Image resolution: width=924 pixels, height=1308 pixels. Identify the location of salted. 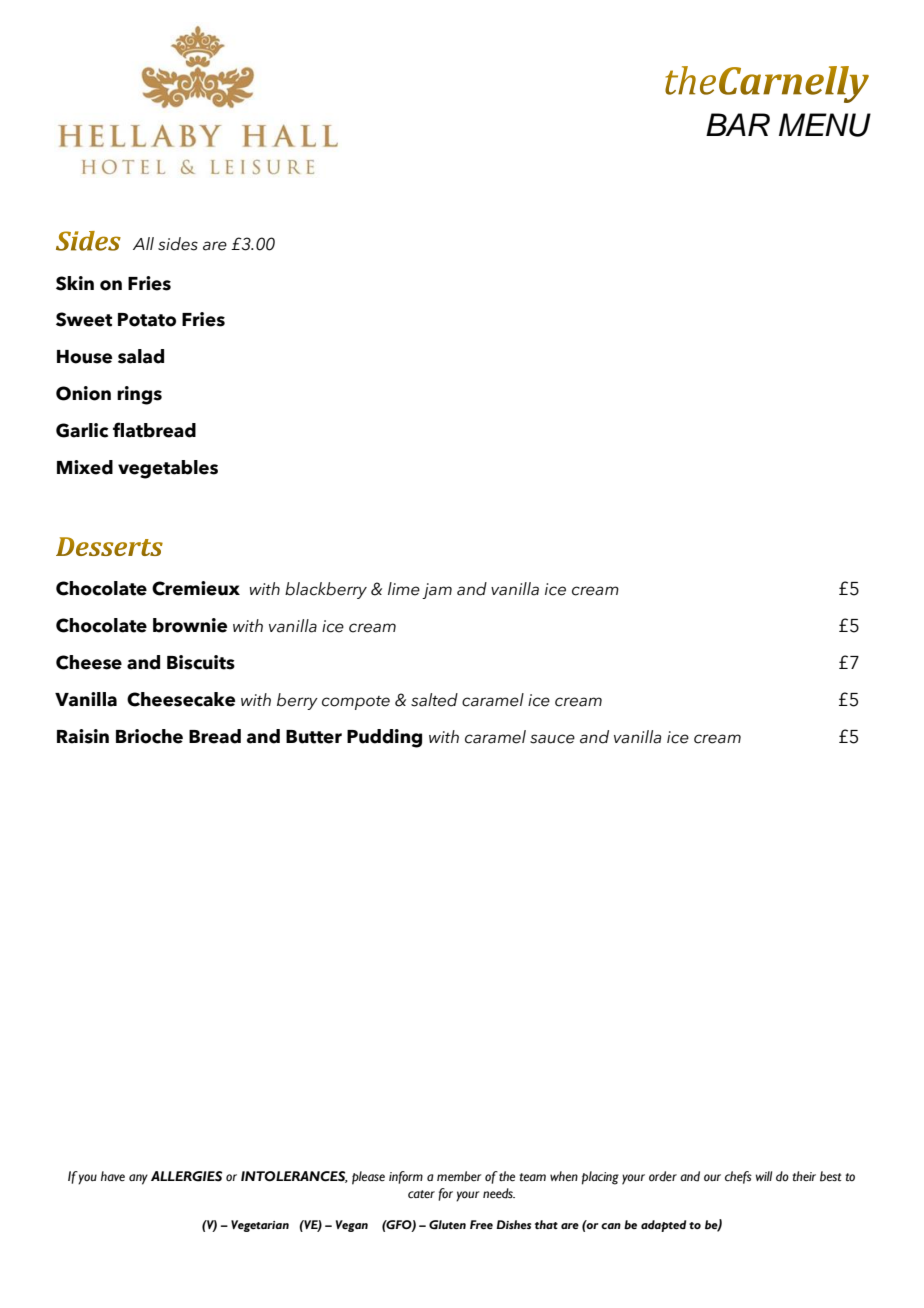
(434, 700).
